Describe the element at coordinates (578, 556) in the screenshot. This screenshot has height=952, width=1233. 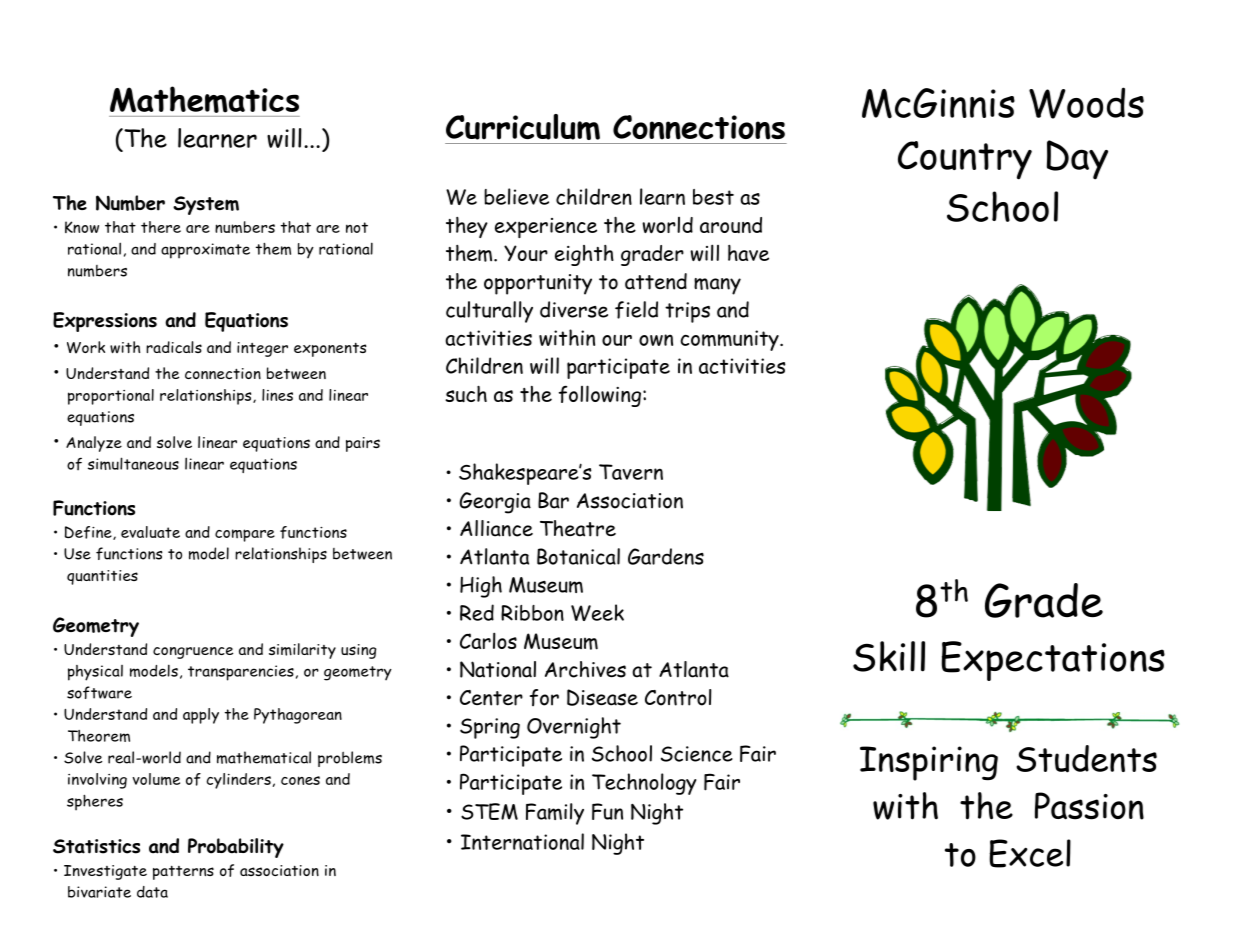
I see `Botanical` at that location.
